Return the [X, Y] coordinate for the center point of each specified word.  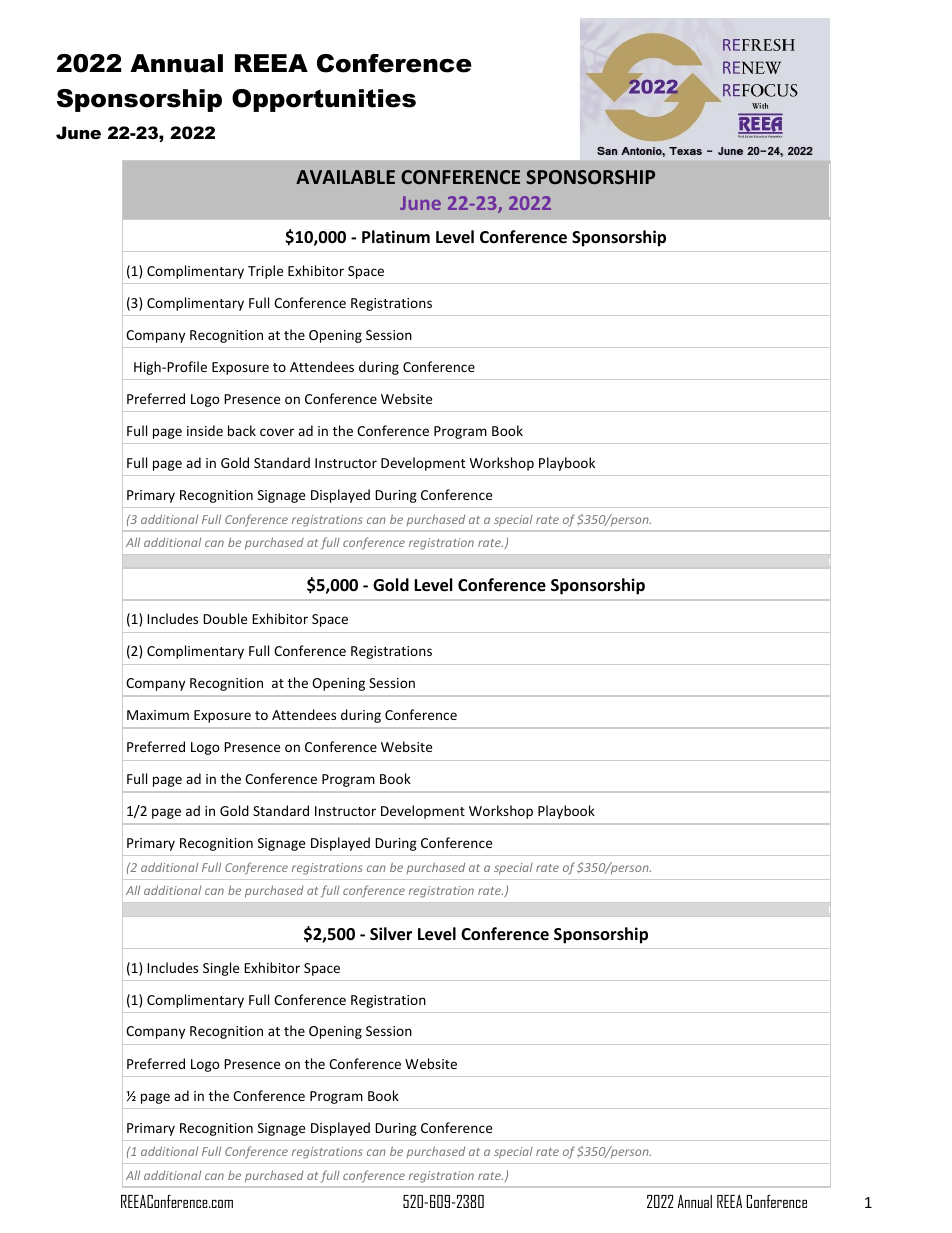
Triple [265, 272]
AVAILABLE [345, 177]
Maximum [158, 715]
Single [221, 969]
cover [277, 432]
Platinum [396, 237]
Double [225, 618]
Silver [391, 934]
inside [205, 430]
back [242, 430]
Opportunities [324, 100]
